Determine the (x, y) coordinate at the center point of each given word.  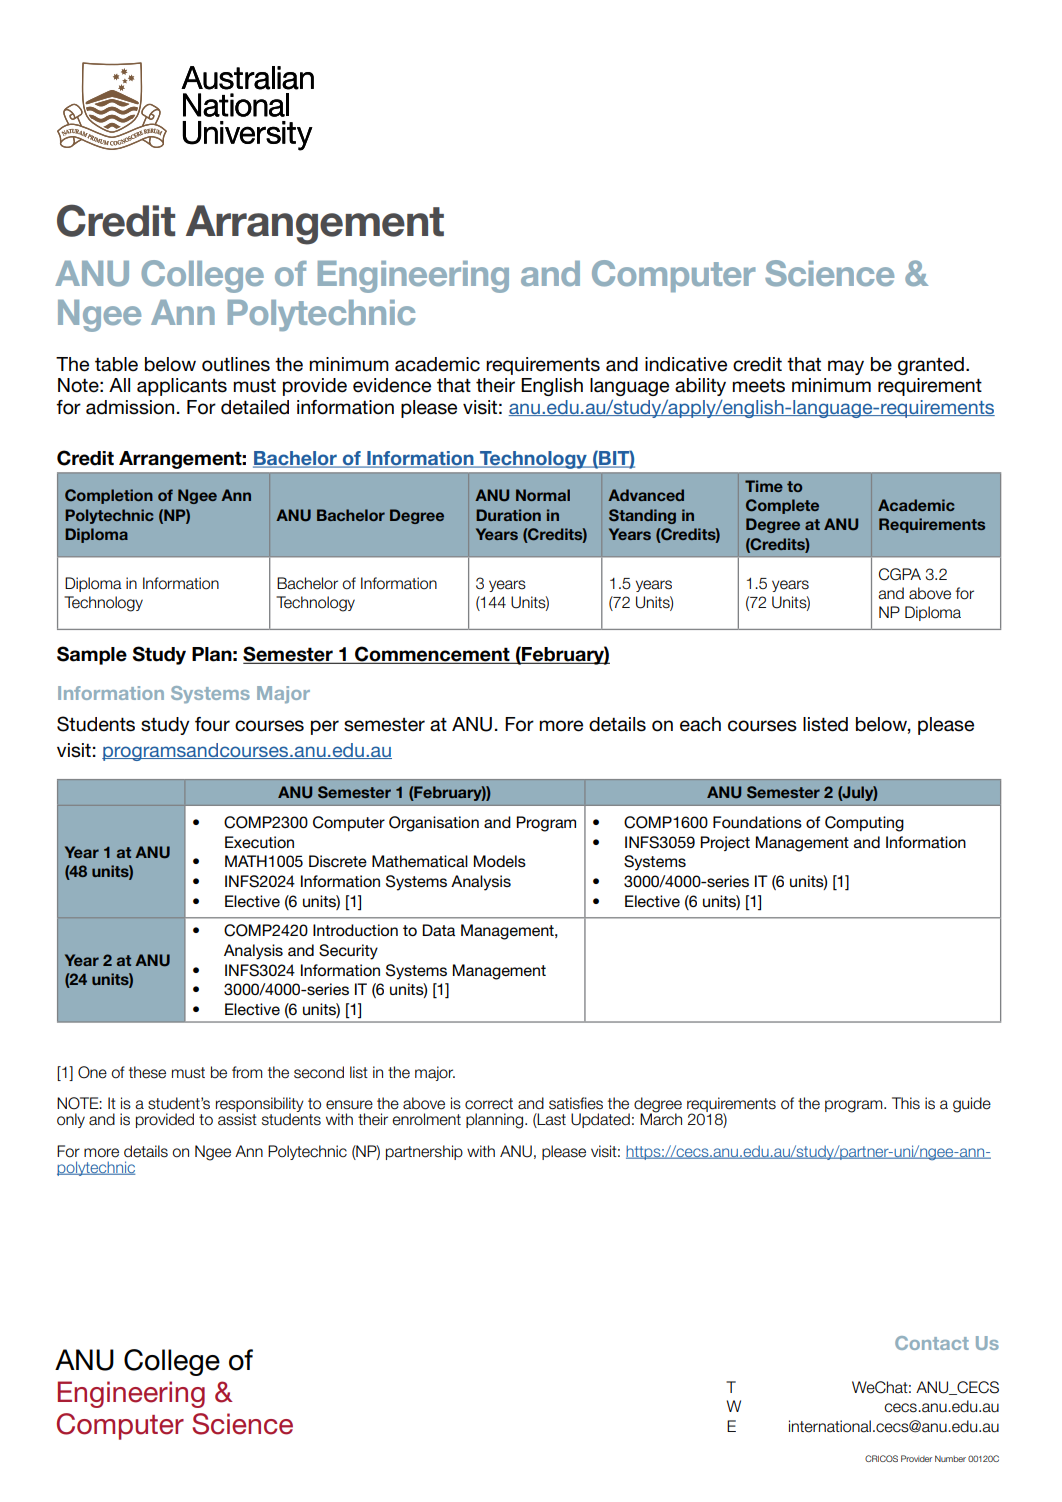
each (700, 724)
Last (551, 1120)
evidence (392, 385)
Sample (92, 655)
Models (500, 861)
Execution (259, 842)
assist (237, 1118)
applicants (182, 387)
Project (725, 843)
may (846, 367)
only (71, 1120)
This (906, 1103)
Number (950, 1458)
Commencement (432, 655)
